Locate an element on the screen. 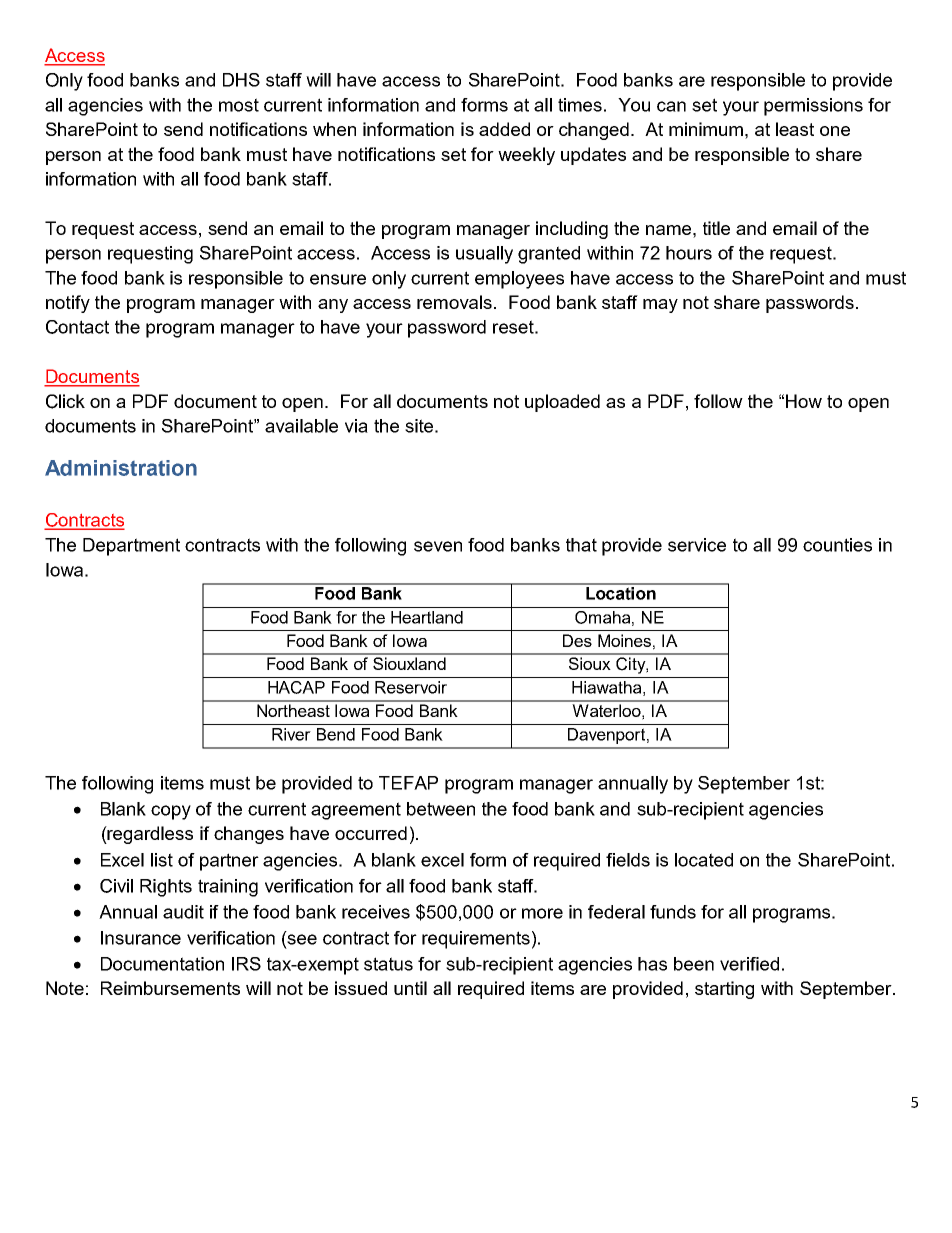 This screenshot has height=1233, width=952. minimum is located at coordinates (706, 129).
